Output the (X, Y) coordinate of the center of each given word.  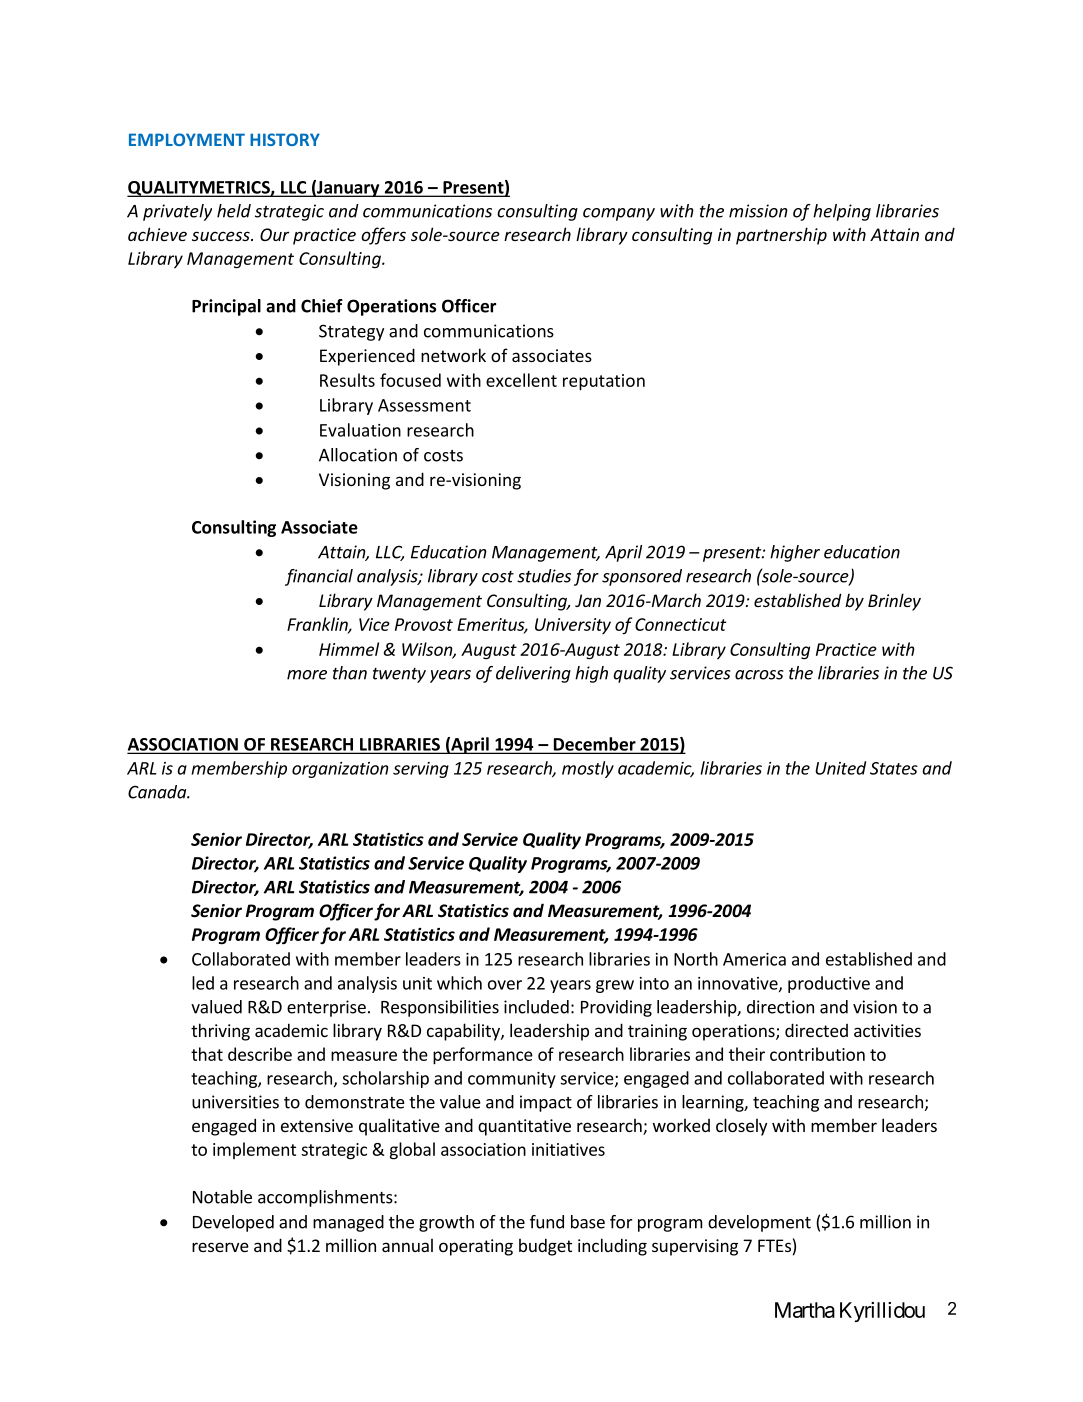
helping (842, 212)
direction (780, 1007)
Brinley (894, 602)
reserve (220, 1247)
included (536, 1007)
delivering (533, 674)
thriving (220, 1032)
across (759, 675)
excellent (521, 380)
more (307, 675)
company (619, 214)
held (234, 211)
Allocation (358, 455)
